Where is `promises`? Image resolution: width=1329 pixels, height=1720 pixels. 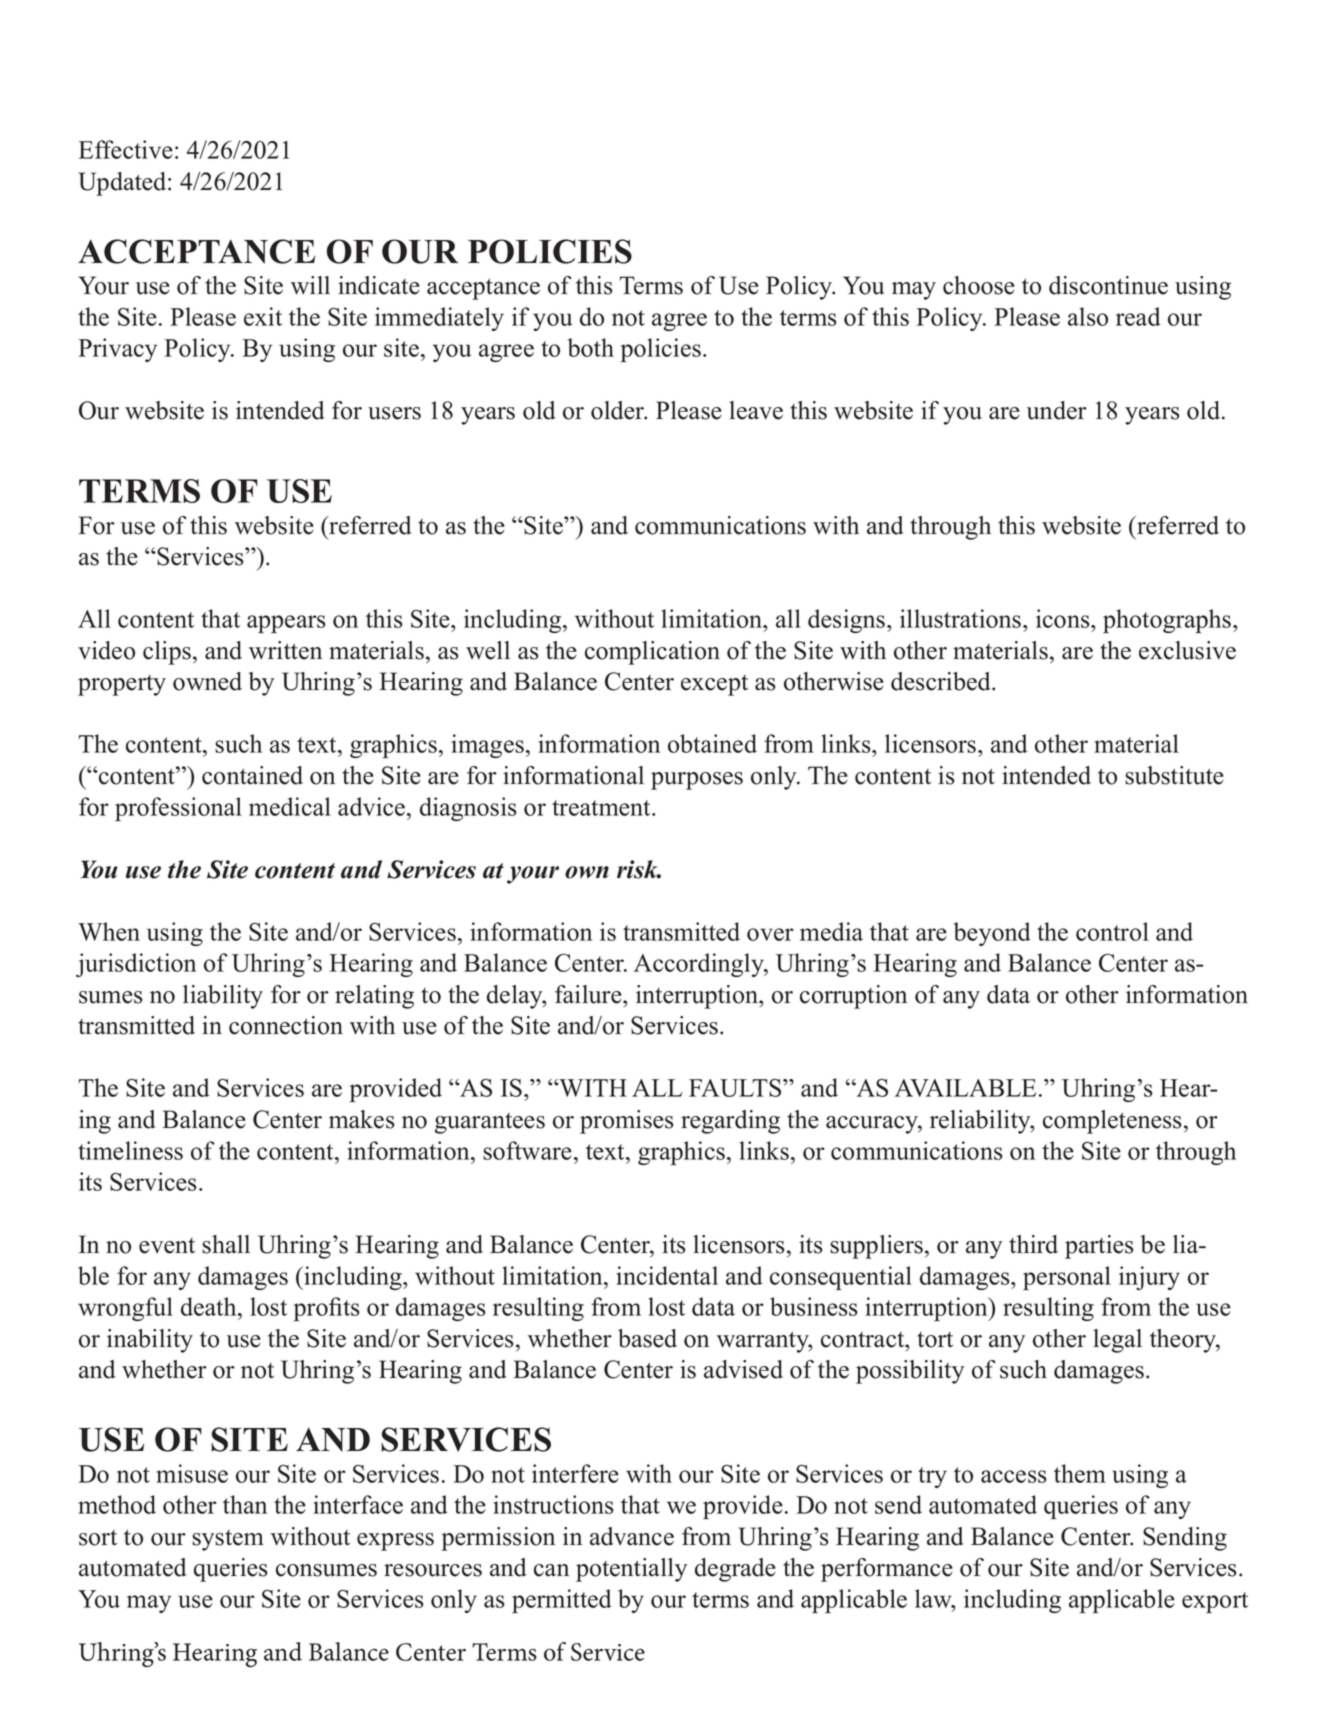
promises is located at coordinates (627, 1122).
